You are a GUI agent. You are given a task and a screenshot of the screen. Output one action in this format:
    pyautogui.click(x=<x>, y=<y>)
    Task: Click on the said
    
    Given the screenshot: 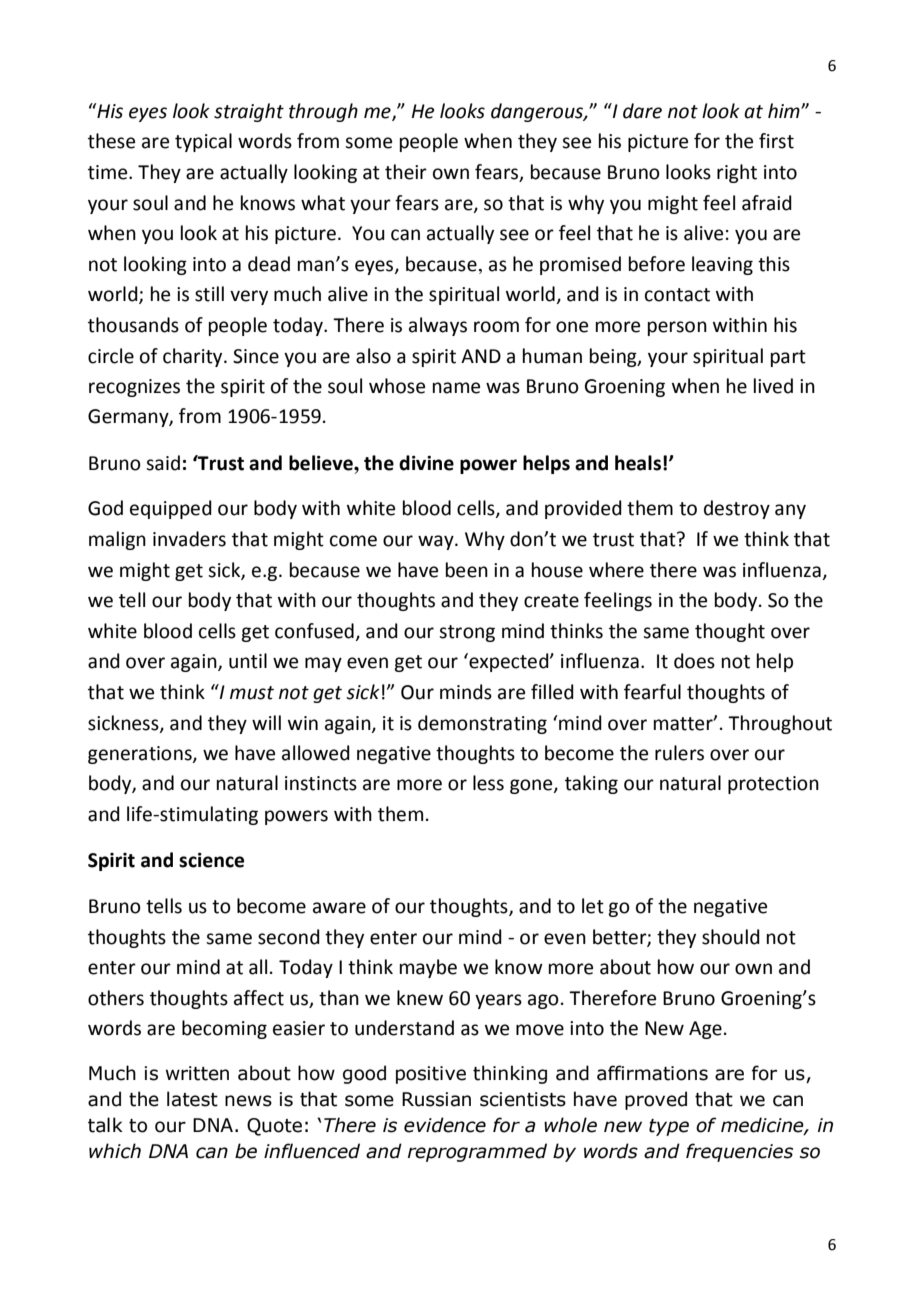 What is the action you would take?
    pyautogui.click(x=163, y=463)
